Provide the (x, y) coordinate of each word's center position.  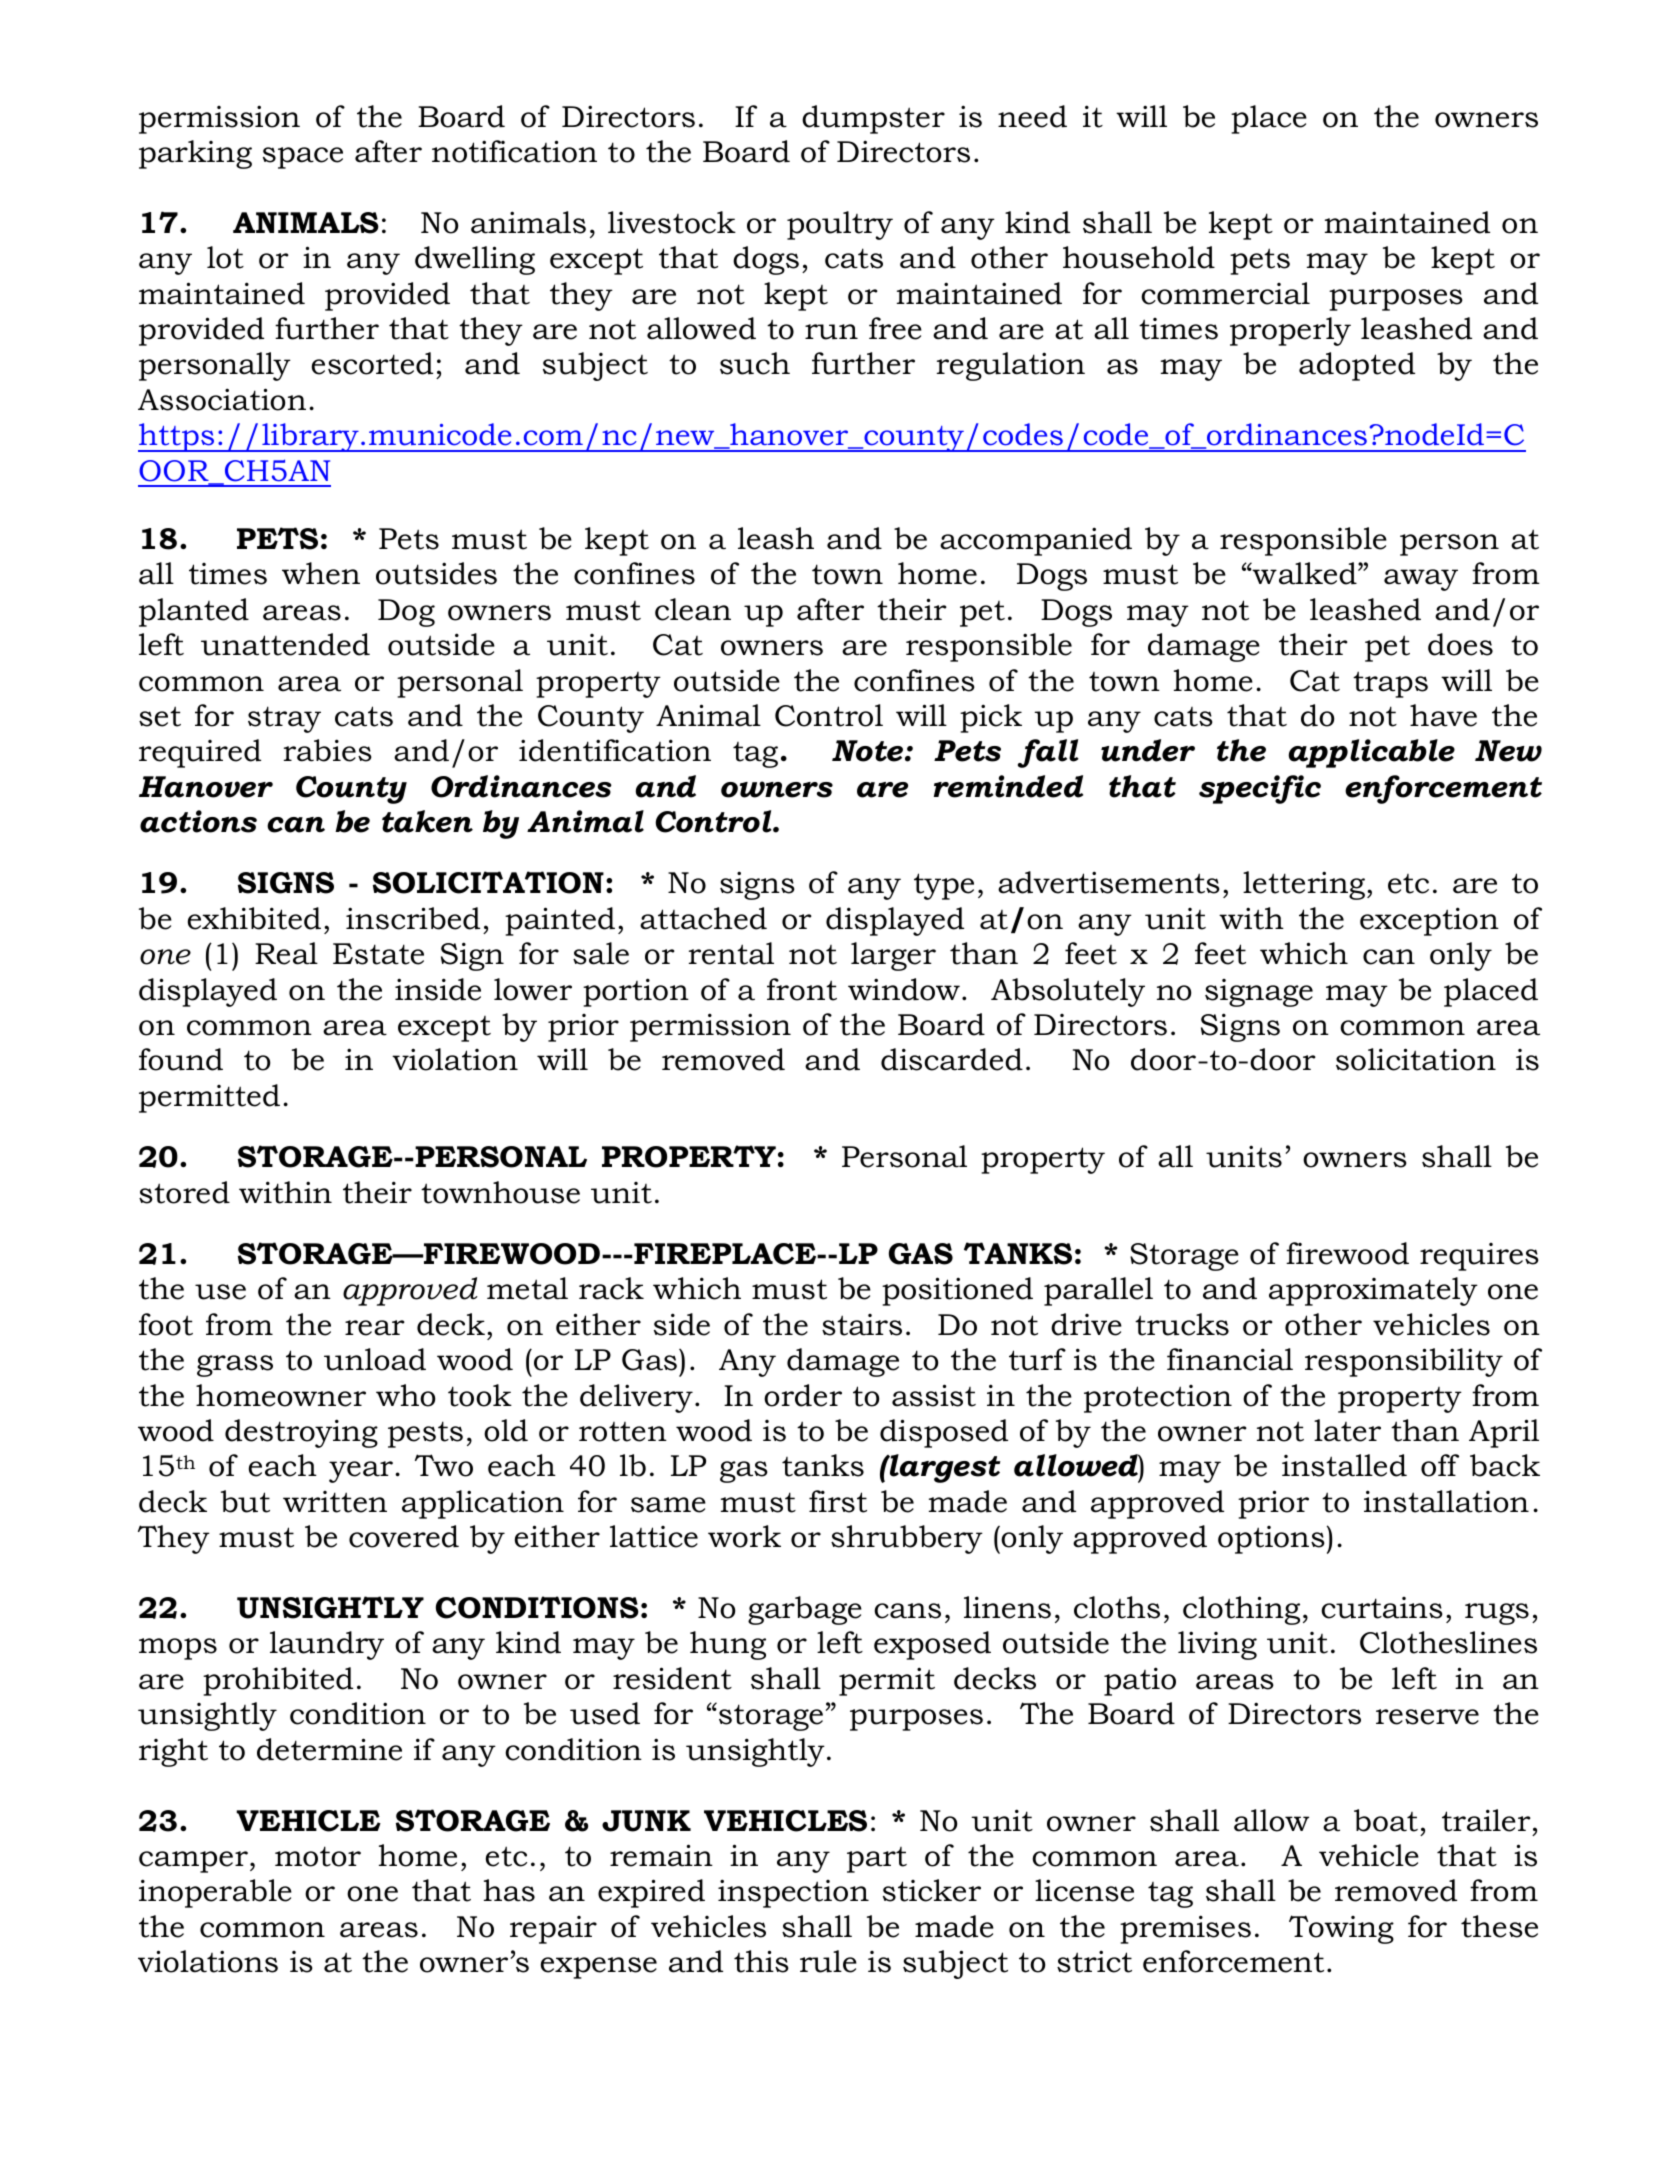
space (303, 158)
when (321, 573)
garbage (805, 1610)
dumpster (873, 119)
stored (184, 1192)
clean (693, 609)
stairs (862, 1325)
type (944, 886)
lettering (1304, 885)
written (335, 1502)
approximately (1373, 1291)
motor (318, 1856)
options (1271, 1540)
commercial (1225, 293)
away (1421, 580)
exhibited (254, 918)
